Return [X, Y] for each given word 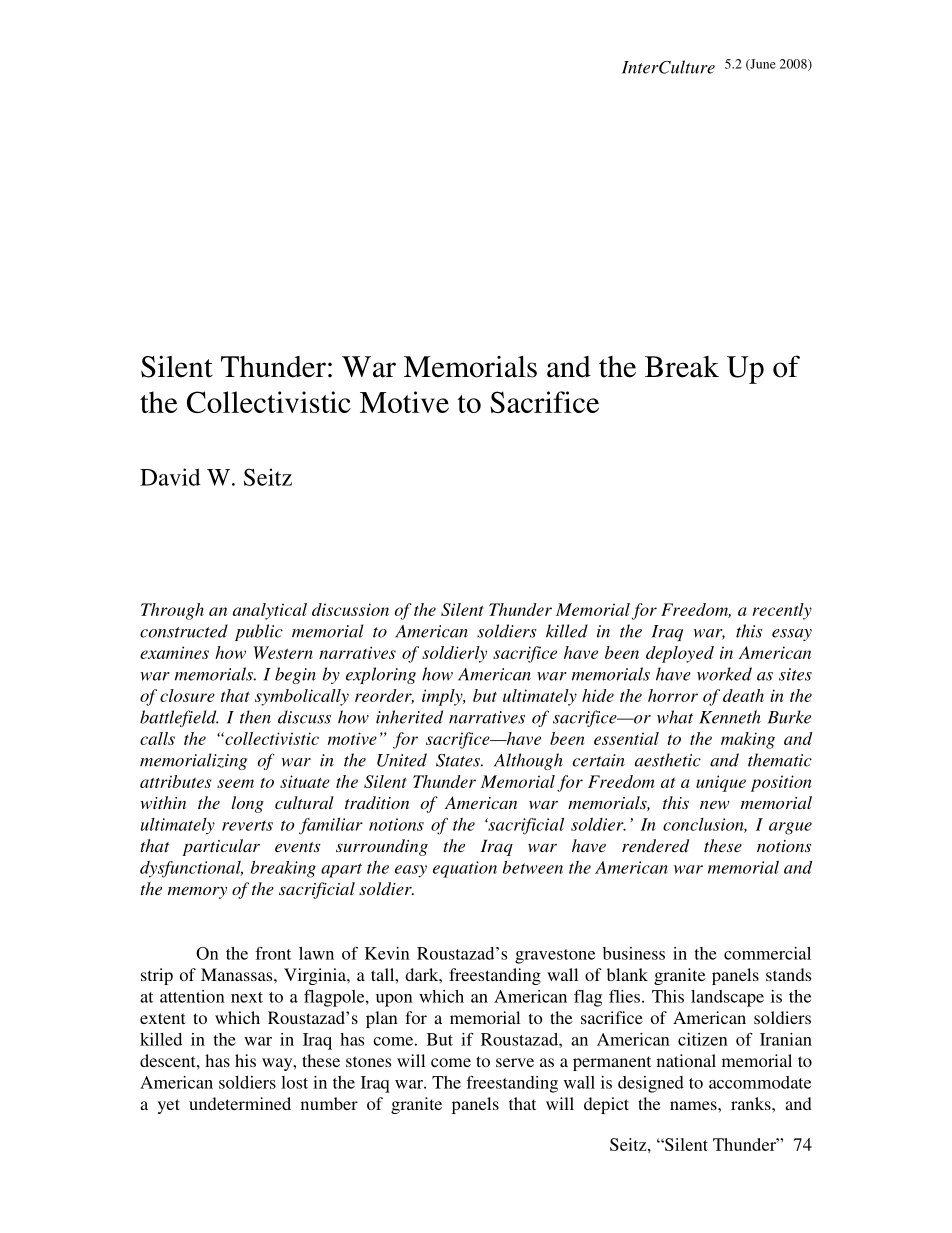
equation [465, 869]
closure [187, 695]
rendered [655, 845]
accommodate [760, 1082]
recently [782, 611]
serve [515, 1062]
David [170, 477]
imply [443, 697]
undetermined [240, 1103]
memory [197, 893]
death [743, 695]
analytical [270, 611]
